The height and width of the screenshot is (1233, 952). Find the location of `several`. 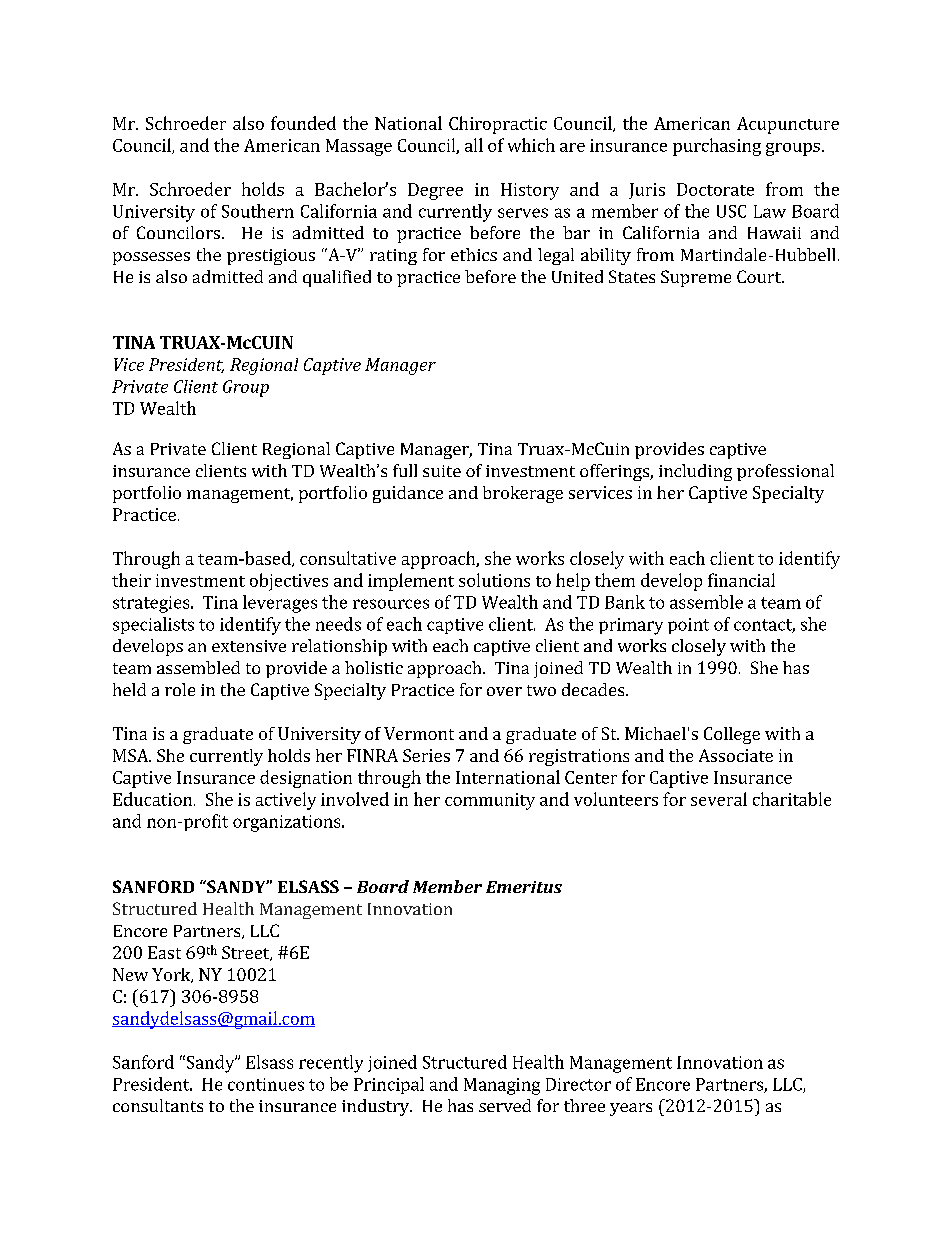

several is located at coordinates (719, 799).
